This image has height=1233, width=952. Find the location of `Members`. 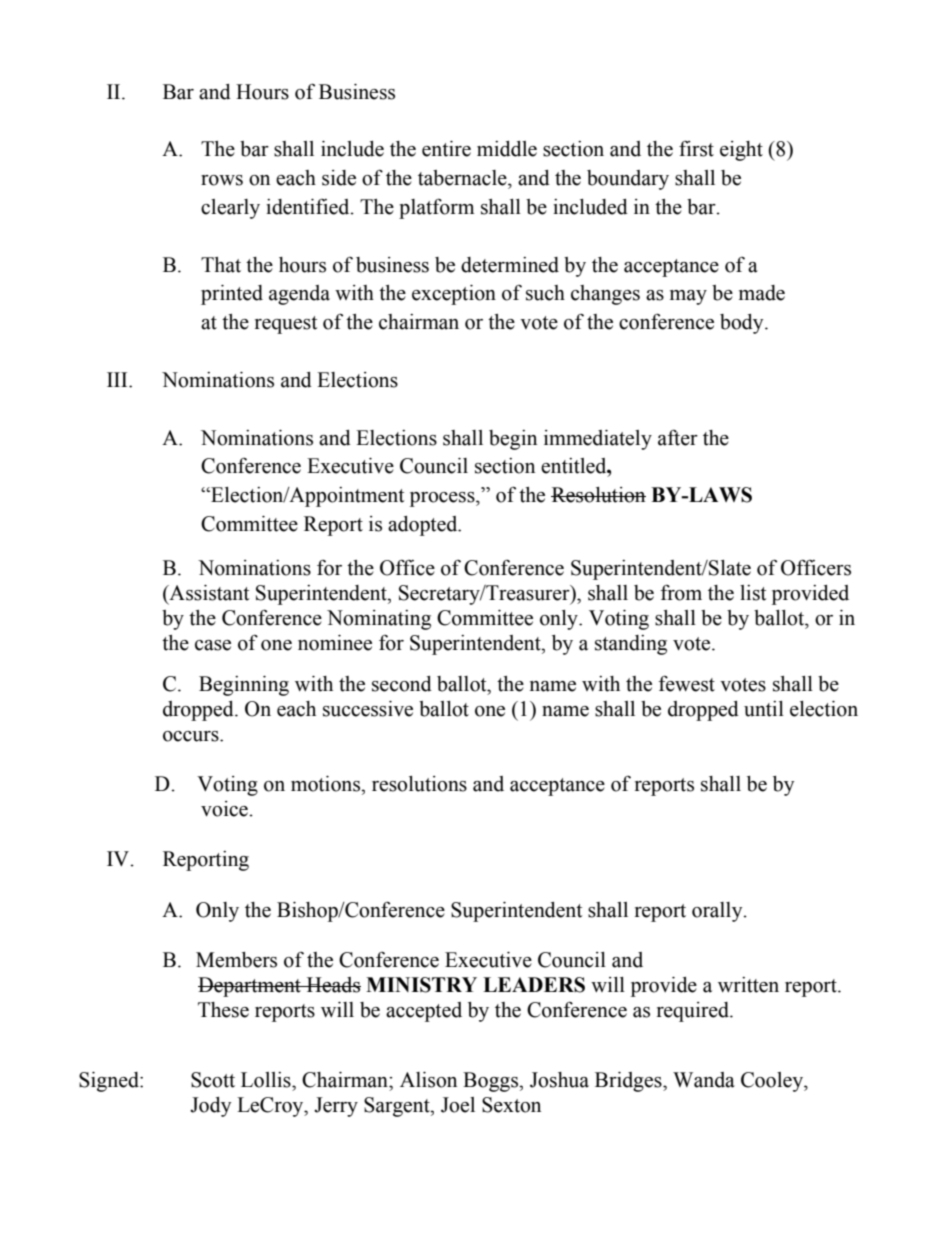

Members is located at coordinates (236, 960).
